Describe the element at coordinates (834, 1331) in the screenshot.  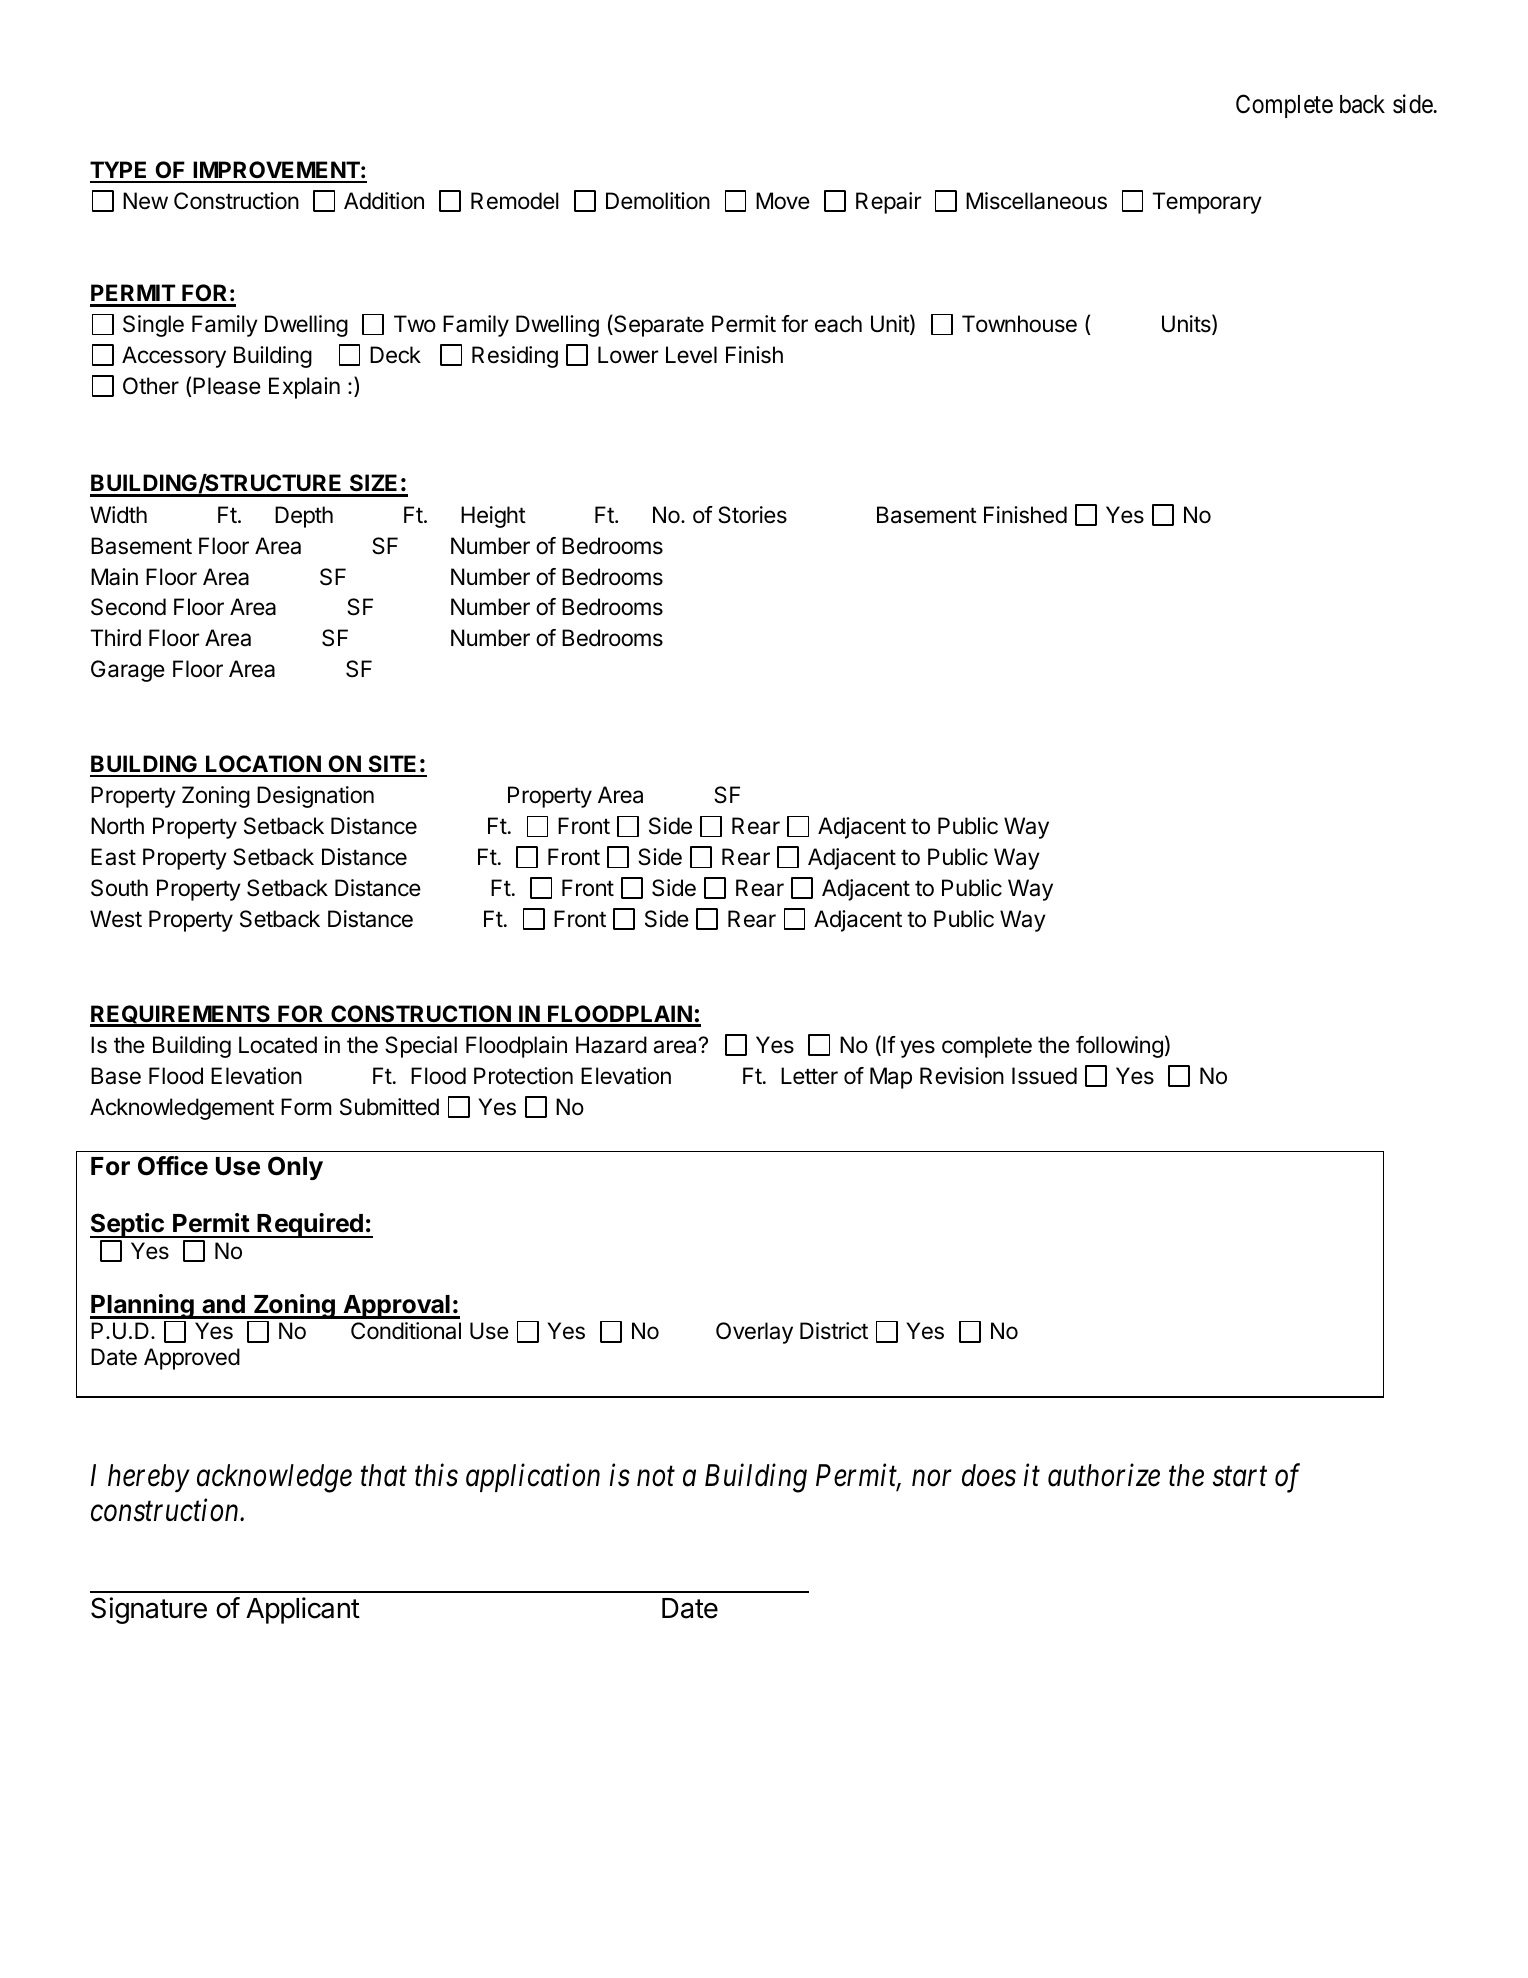
I see `District` at that location.
